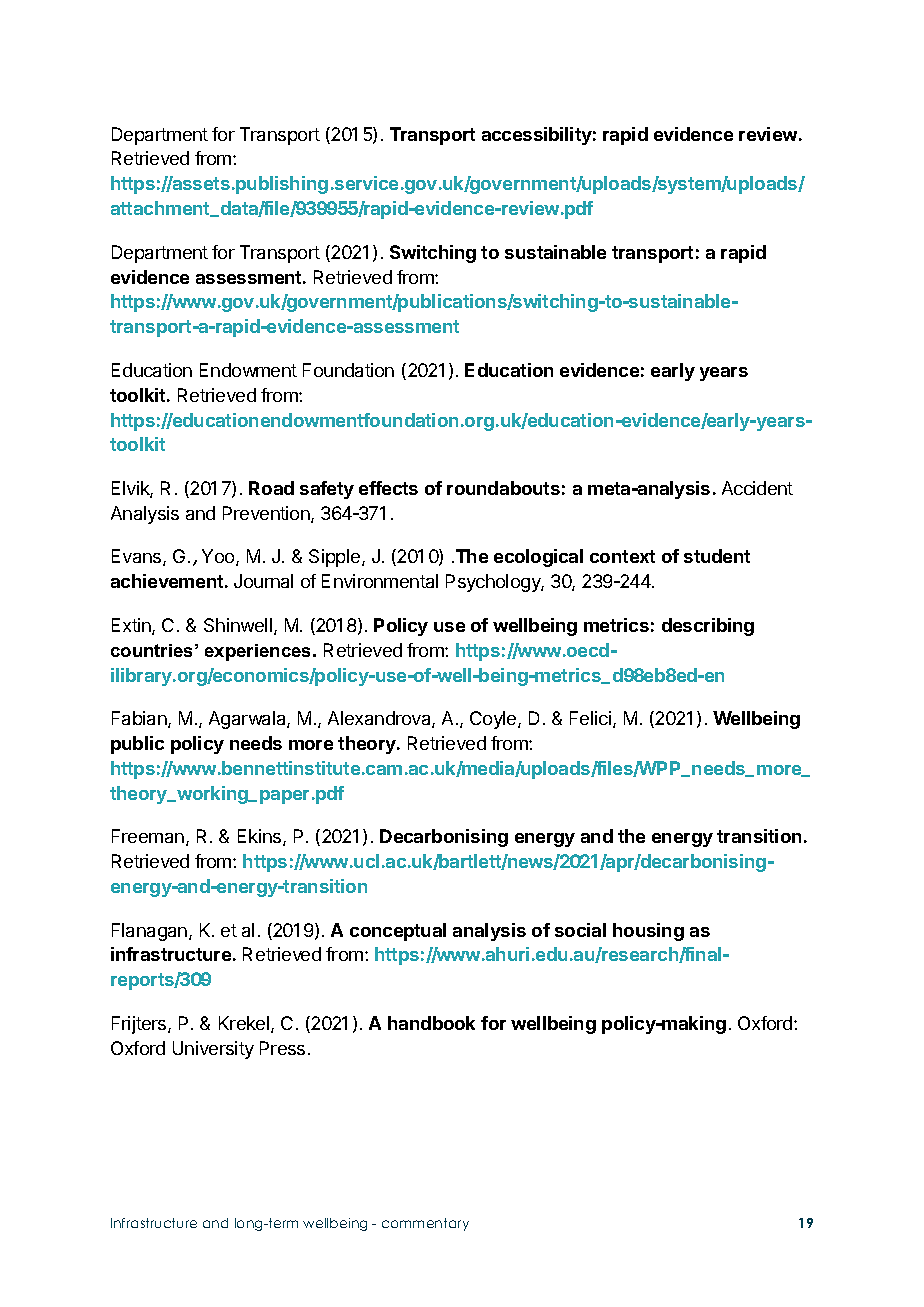  What do you see at coordinates (398, 932) in the screenshot?
I see `conceptual` at bounding box center [398, 932].
